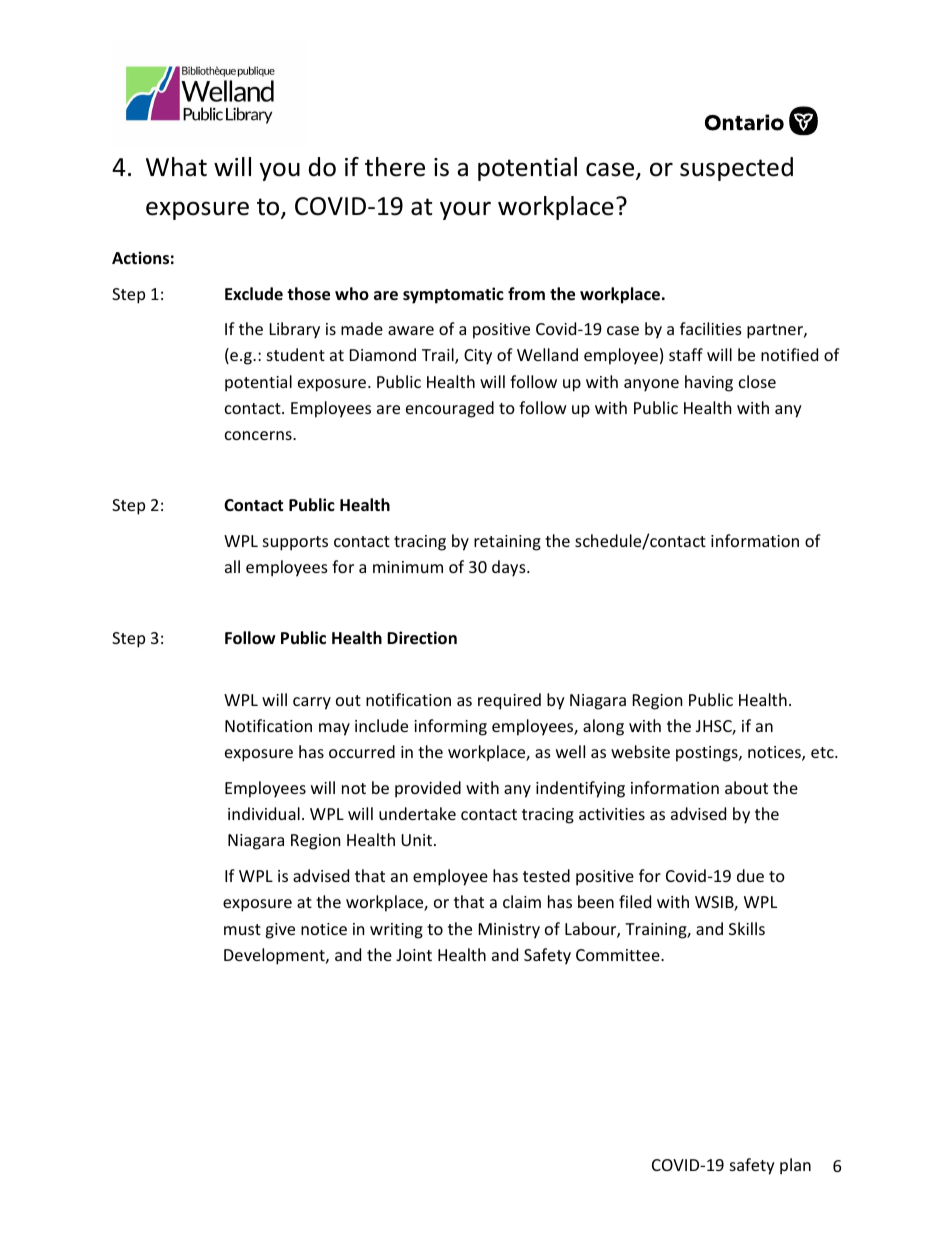  I want to click on What, so click(176, 167).
